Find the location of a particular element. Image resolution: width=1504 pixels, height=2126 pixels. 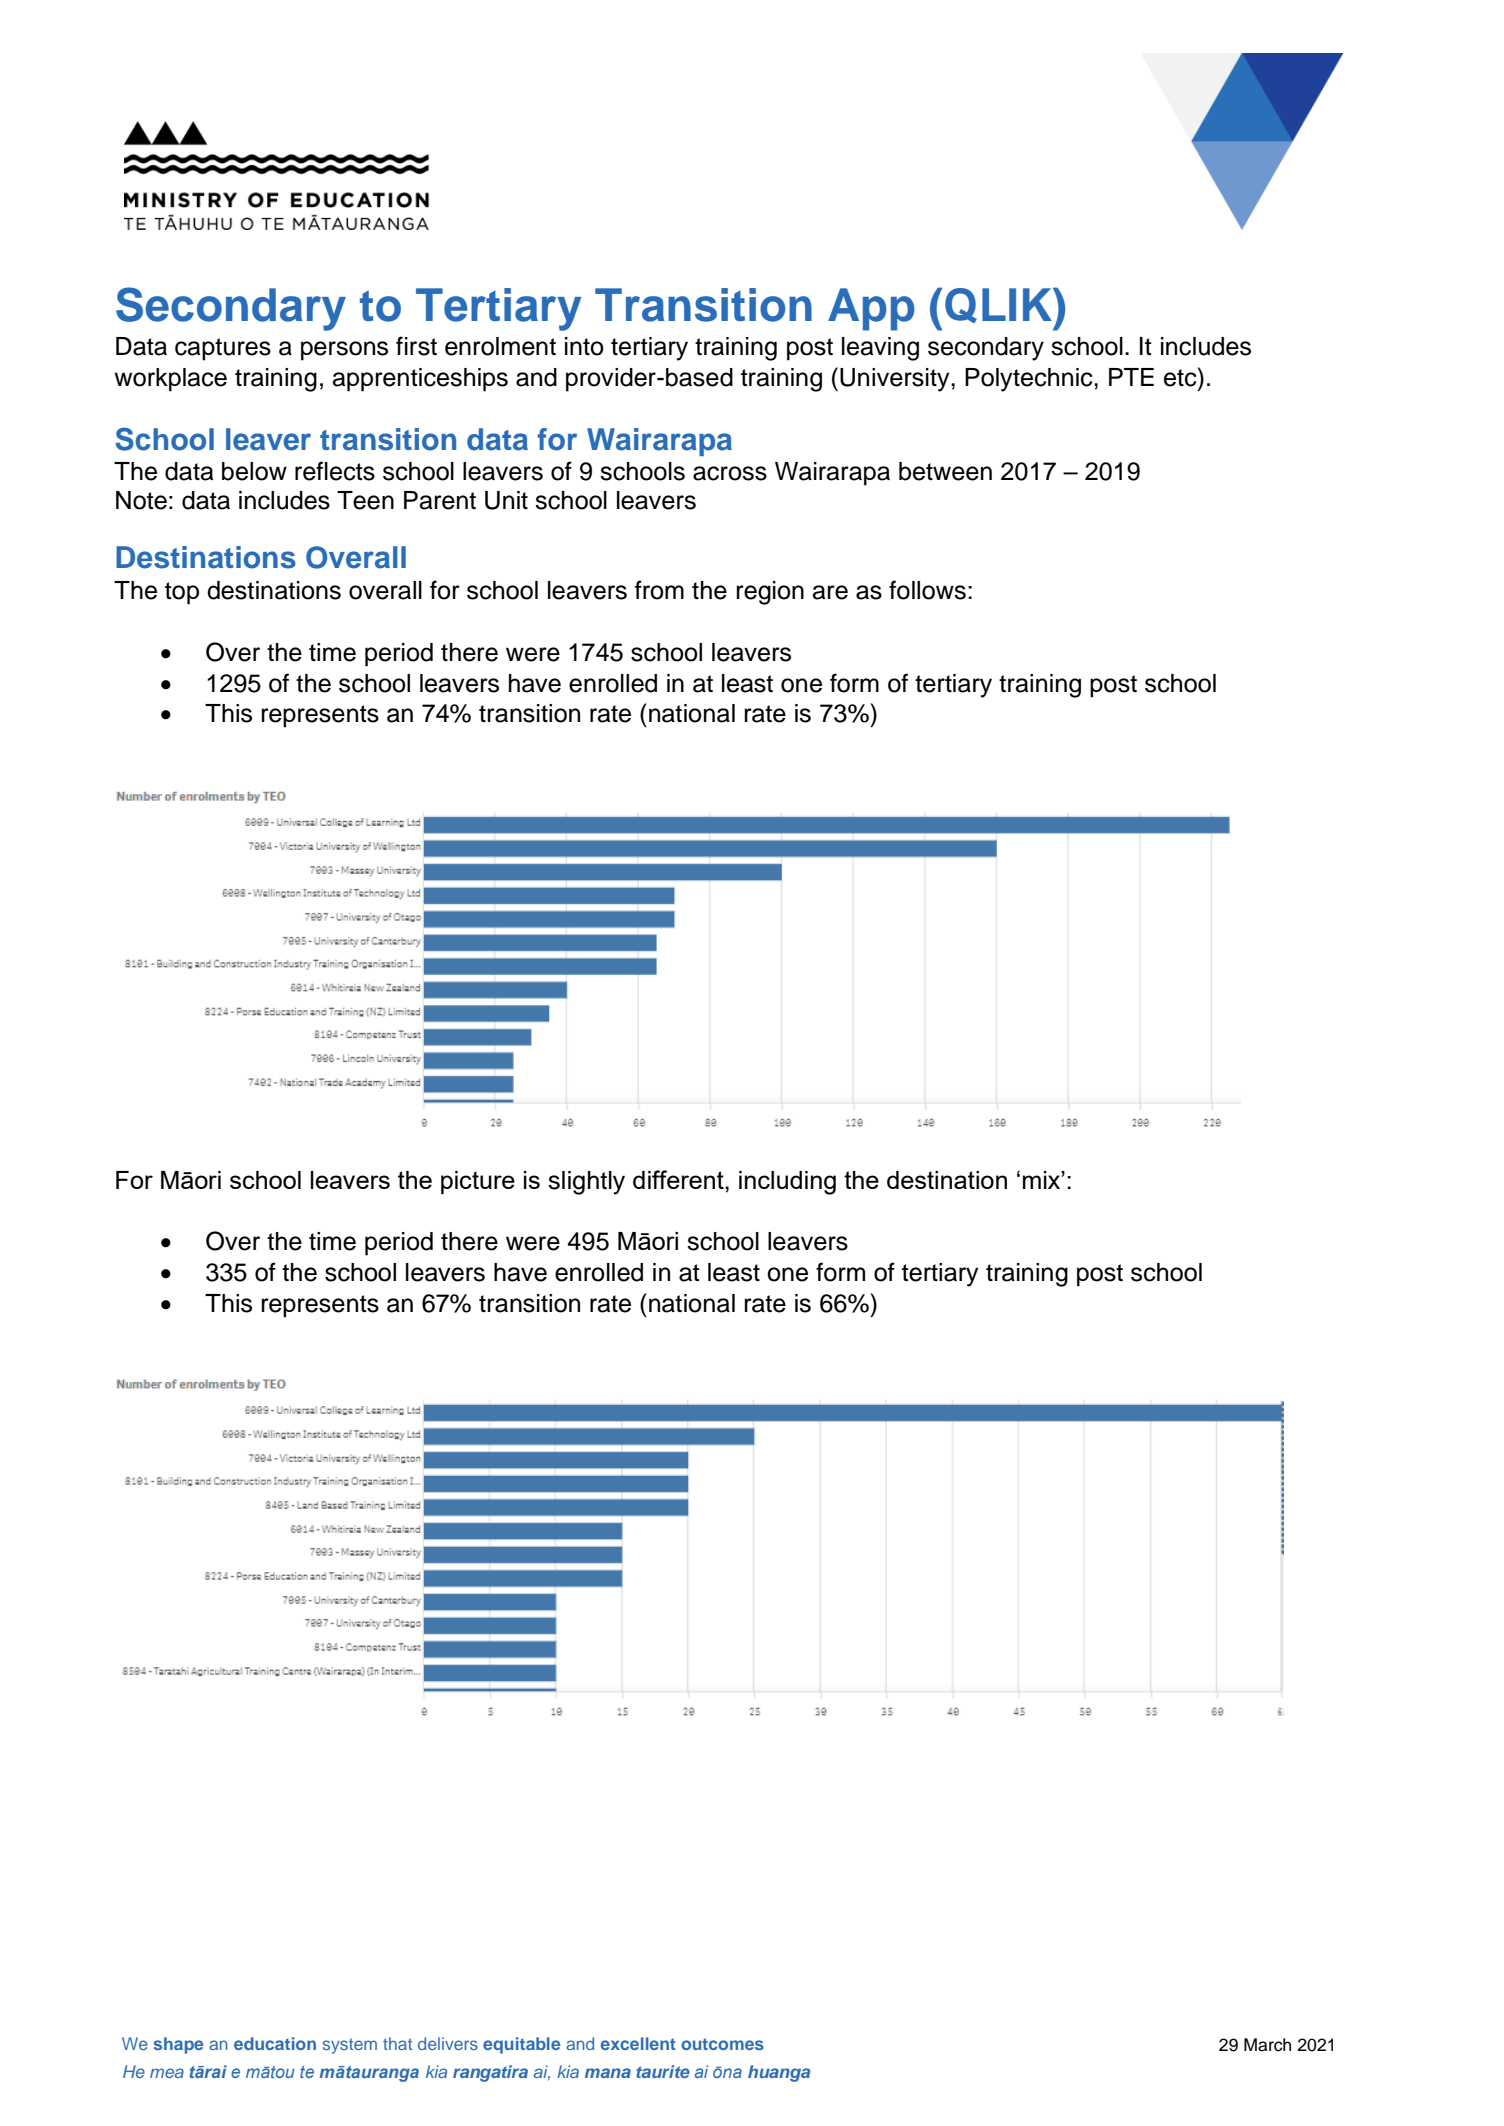

mana is located at coordinates (608, 2073).
